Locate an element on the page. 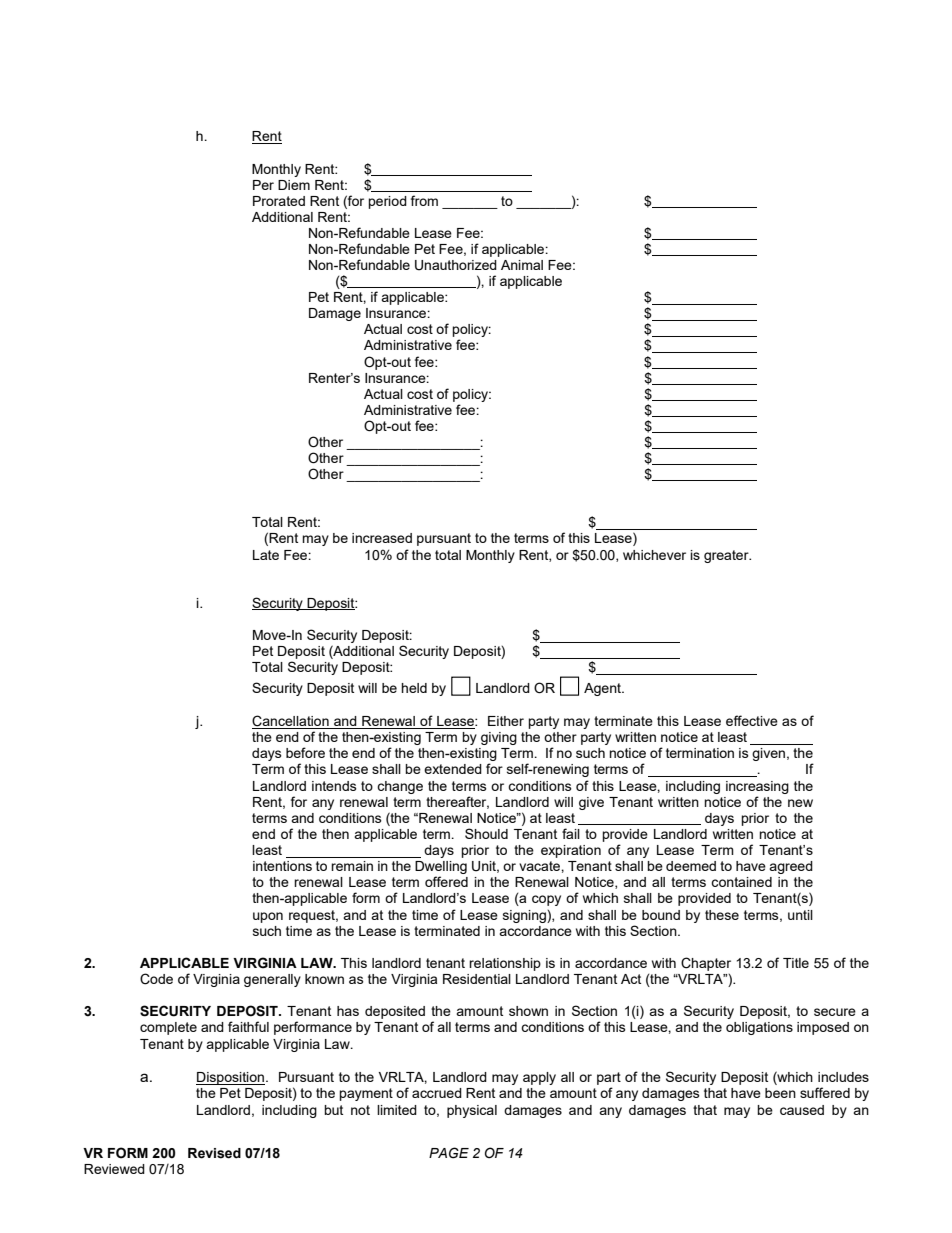  intentions is located at coordinates (282, 866).
